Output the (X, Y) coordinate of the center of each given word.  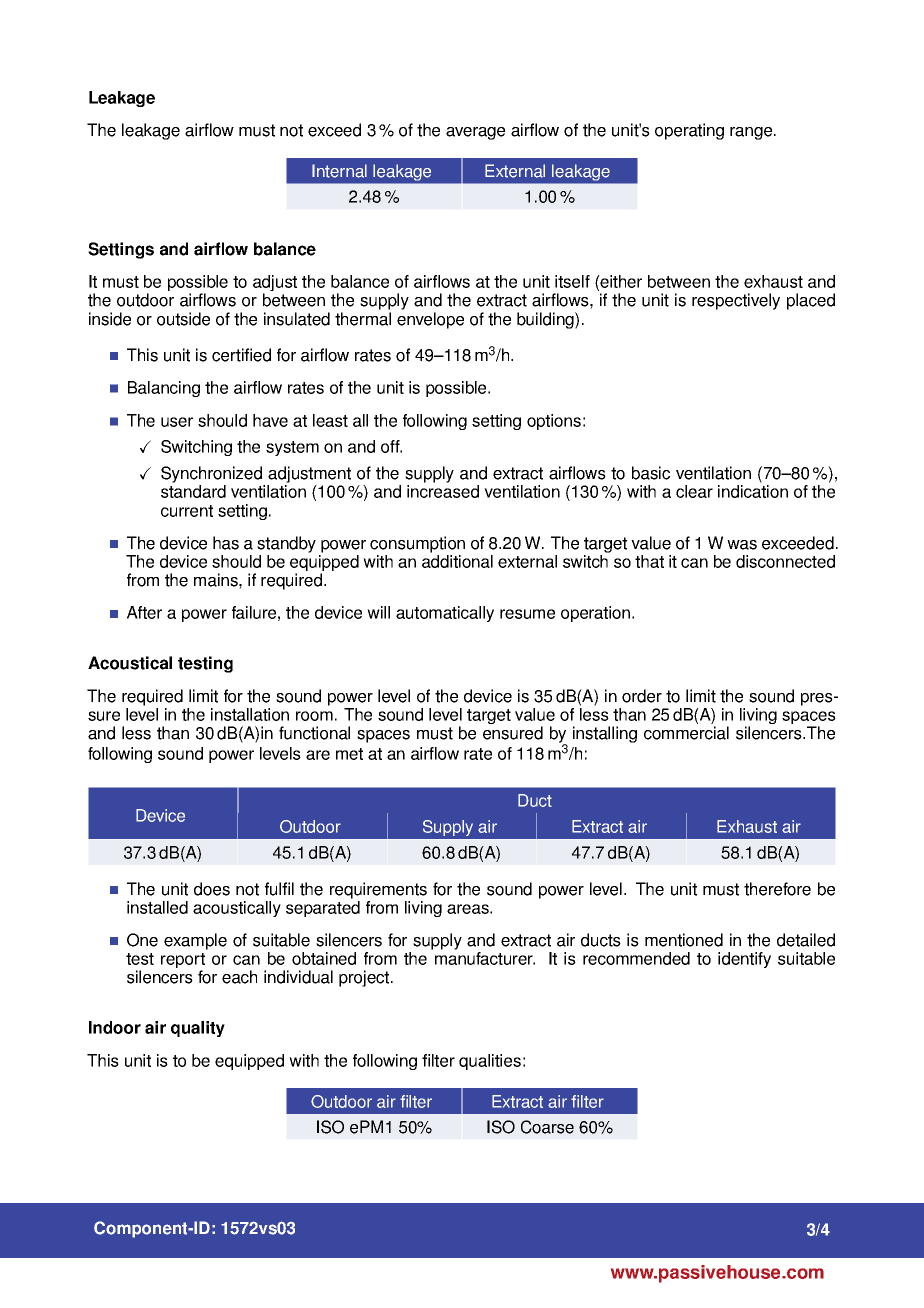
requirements (378, 890)
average (475, 133)
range (752, 133)
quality (198, 1029)
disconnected (785, 561)
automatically (445, 614)
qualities (490, 1062)
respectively (736, 301)
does (212, 889)
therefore (777, 889)
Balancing (164, 389)
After (144, 612)
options (554, 422)
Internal (339, 171)
